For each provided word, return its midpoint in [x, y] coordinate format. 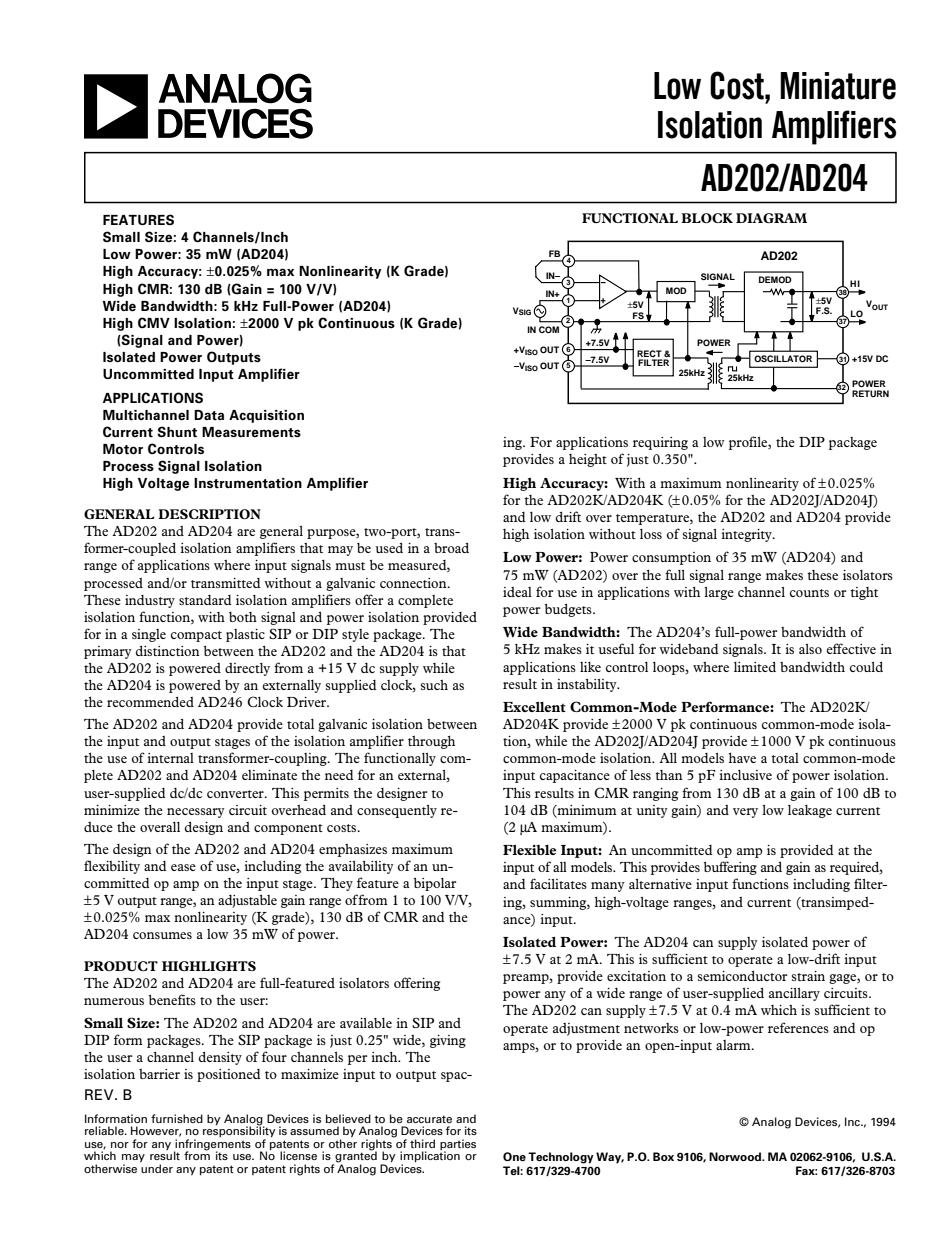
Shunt [177, 432]
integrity [747, 535]
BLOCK [707, 218]
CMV [154, 322]
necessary [196, 813]
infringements [212, 1146]
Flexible [529, 850]
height [588, 460]
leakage [810, 811]
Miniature [838, 86]
